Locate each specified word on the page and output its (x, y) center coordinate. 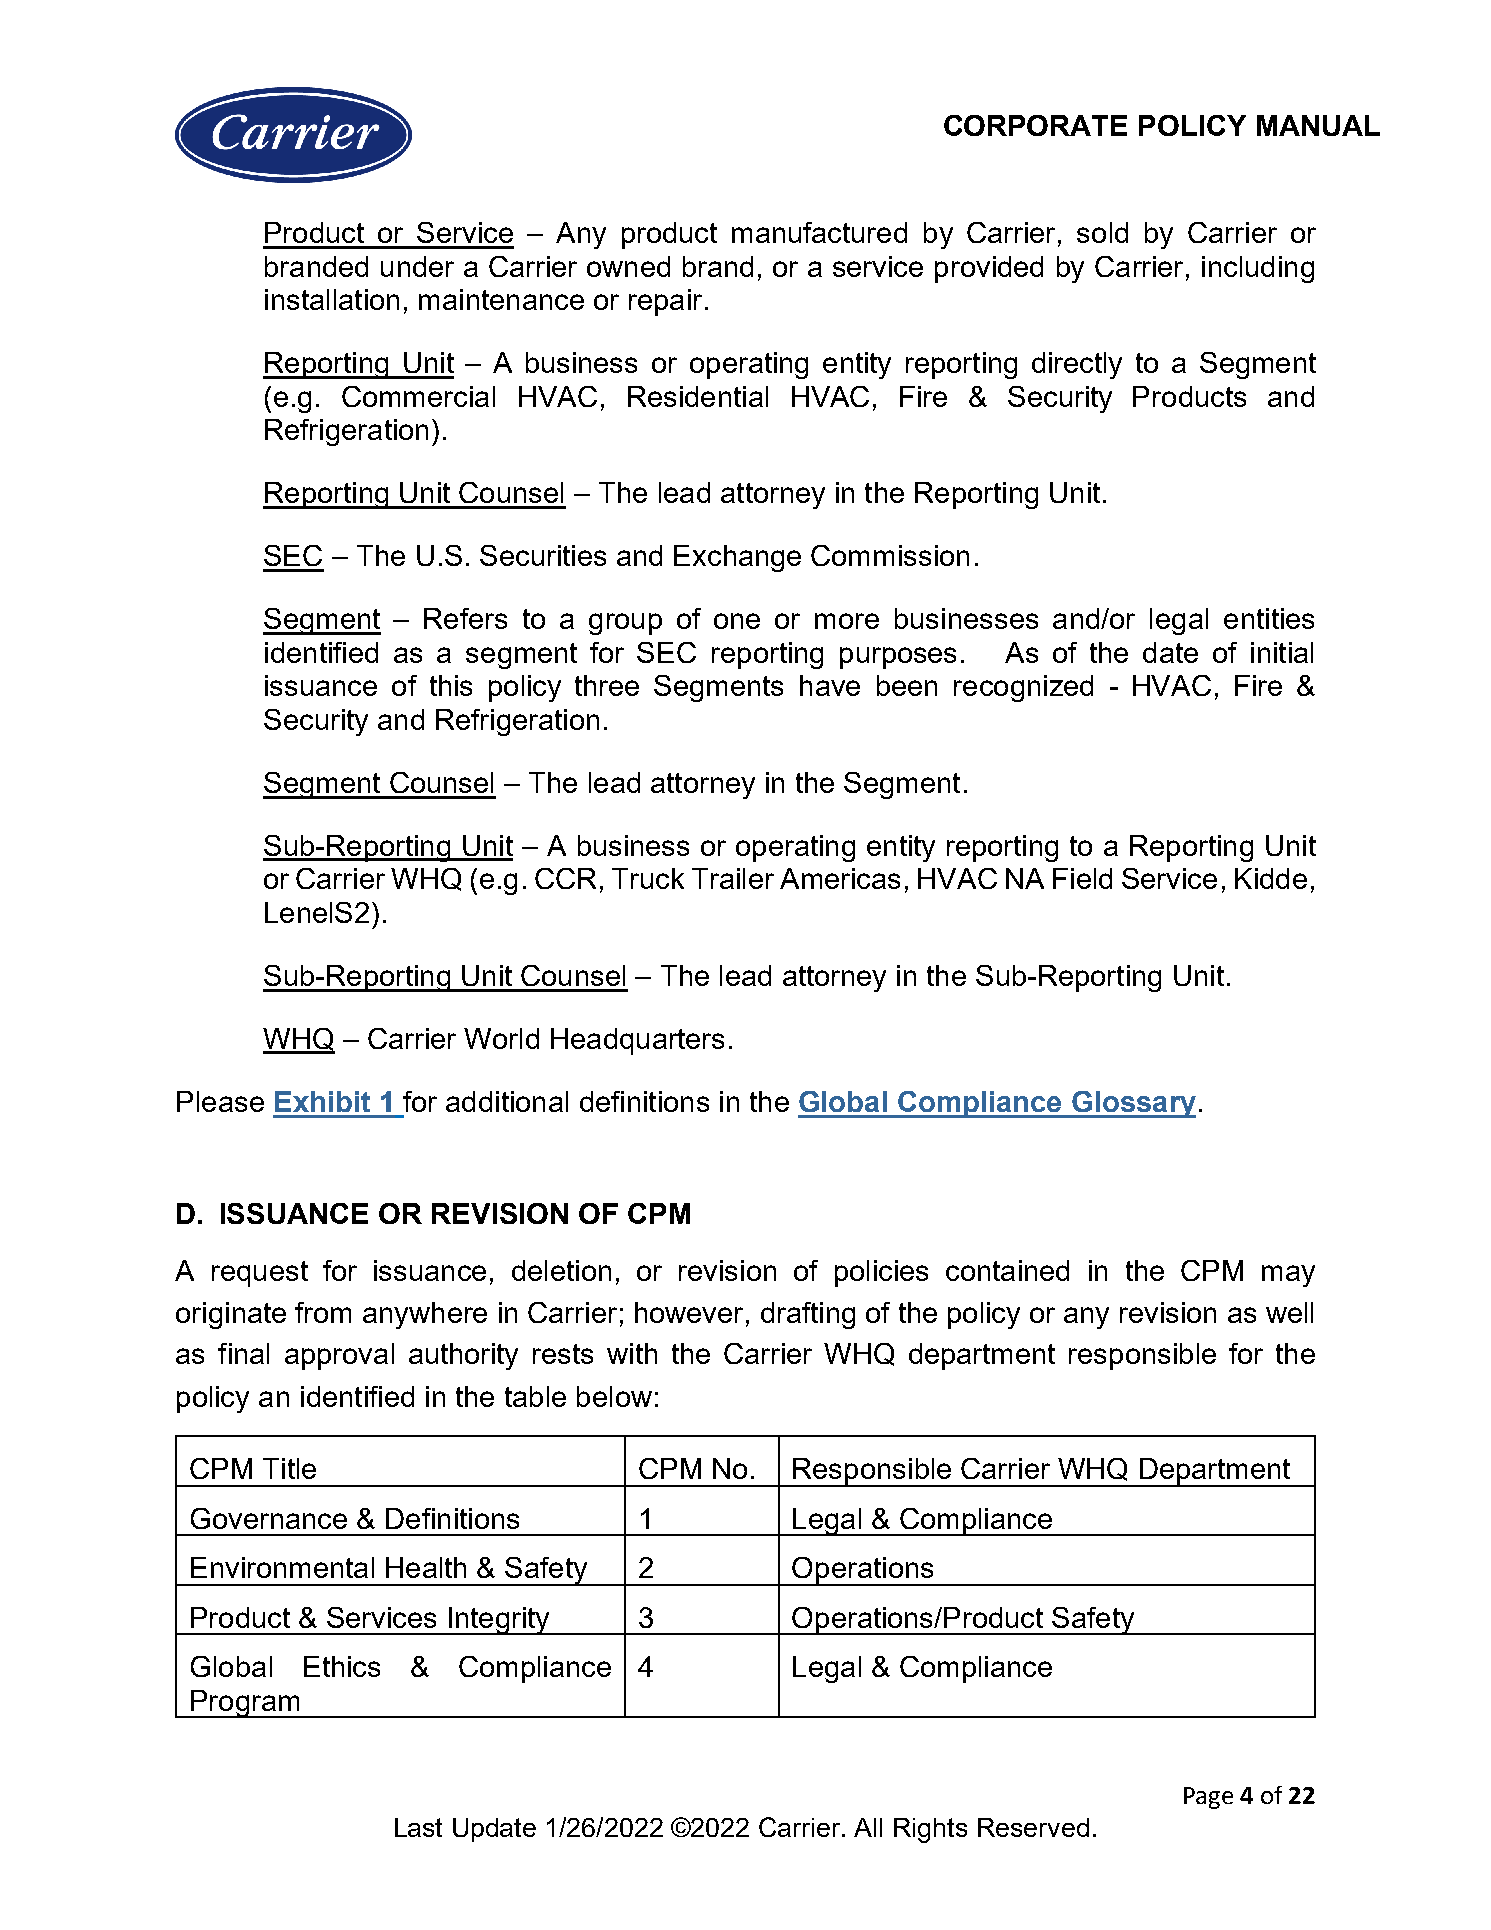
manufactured (819, 232)
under (417, 266)
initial (1282, 652)
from (323, 1312)
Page (1208, 1798)
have (830, 685)
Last (418, 1827)
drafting (808, 1315)
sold (1102, 232)
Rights (930, 1830)
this (451, 685)
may (1288, 1276)
